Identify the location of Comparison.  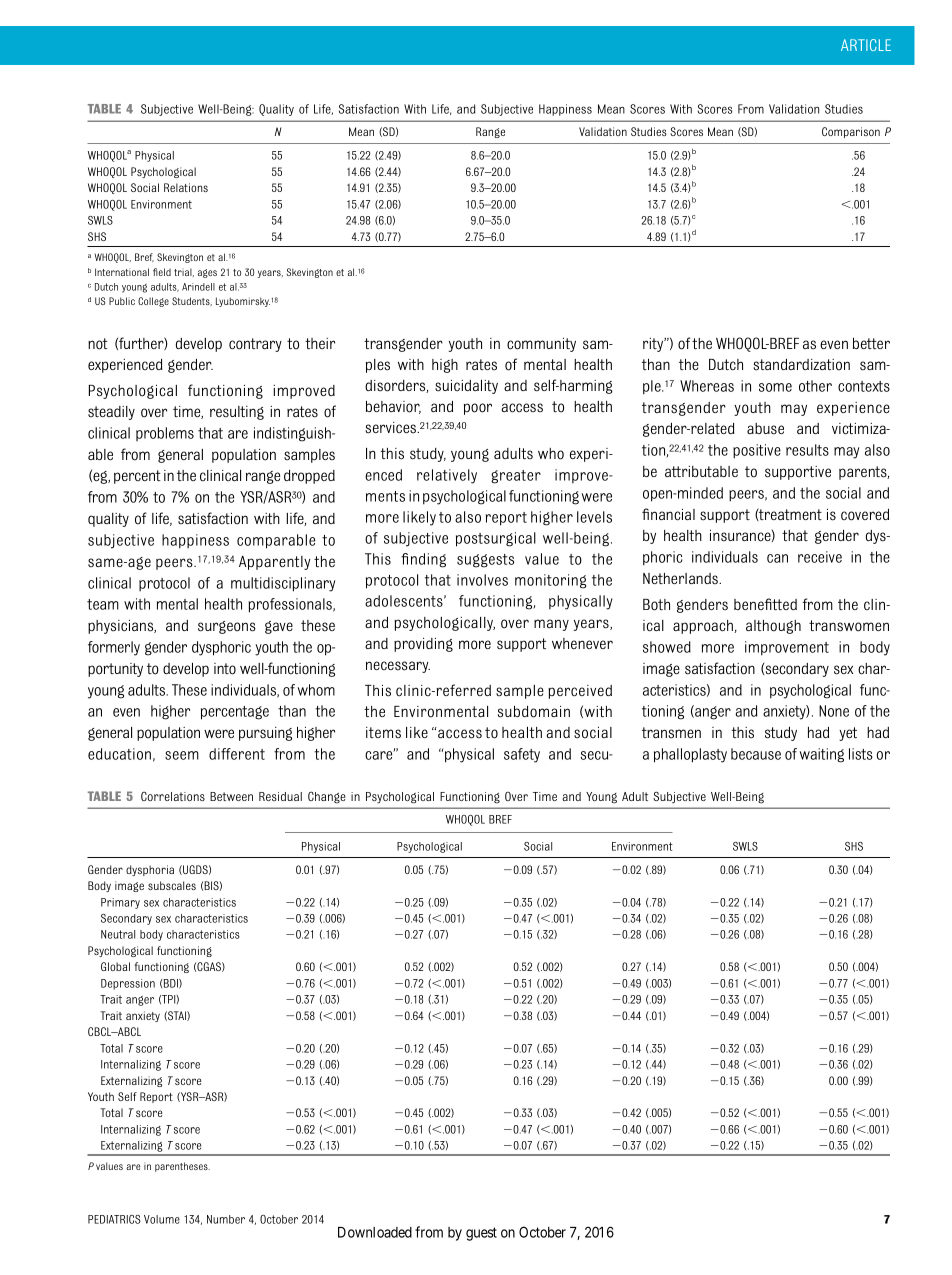
(851, 132).
